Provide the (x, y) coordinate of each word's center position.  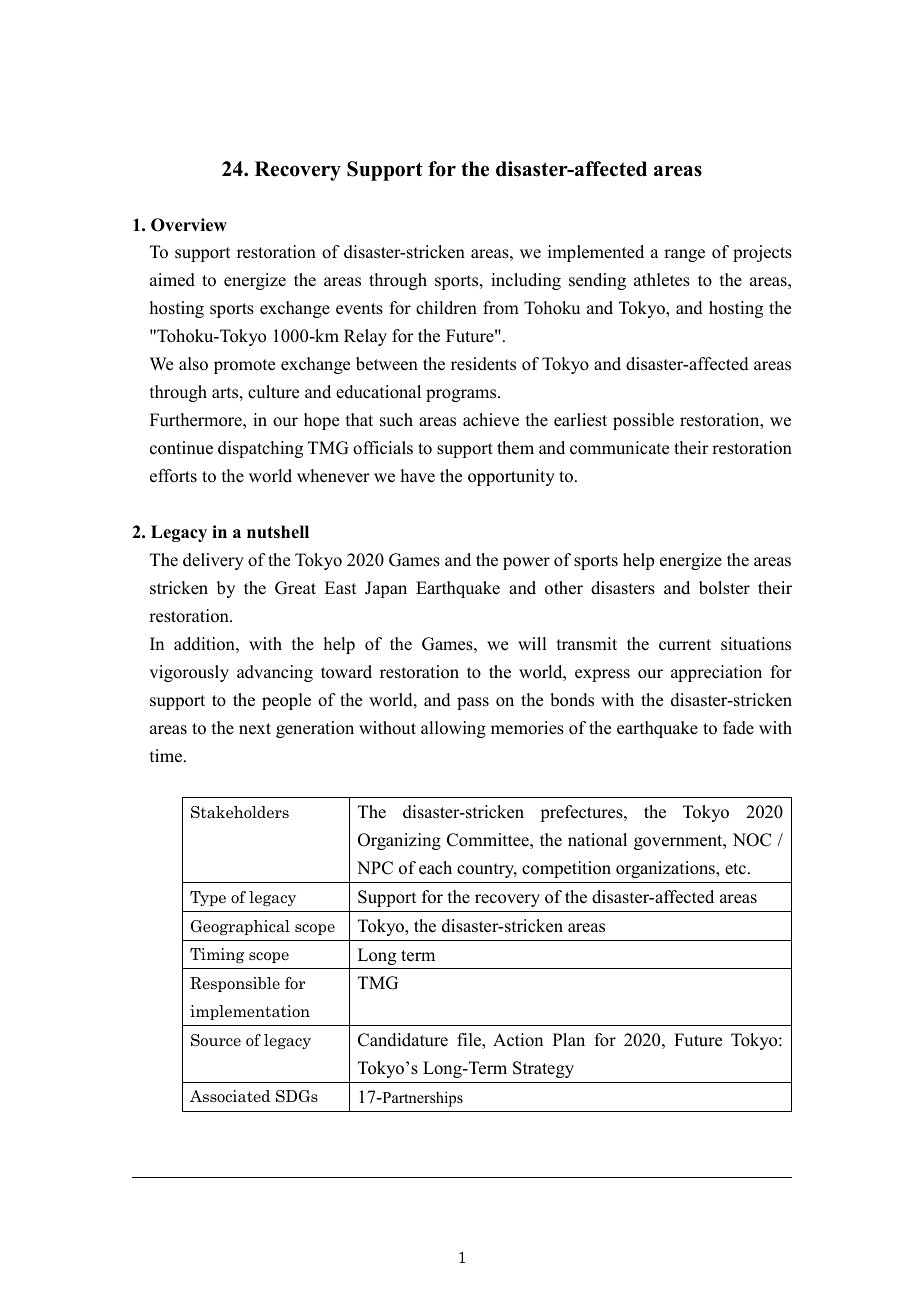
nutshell (278, 532)
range (684, 255)
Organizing (399, 841)
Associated (230, 1096)
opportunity (511, 477)
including (526, 281)
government (679, 842)
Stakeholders (240, 812)
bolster (724, 588)
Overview (189, 225)
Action (518, 1040)
